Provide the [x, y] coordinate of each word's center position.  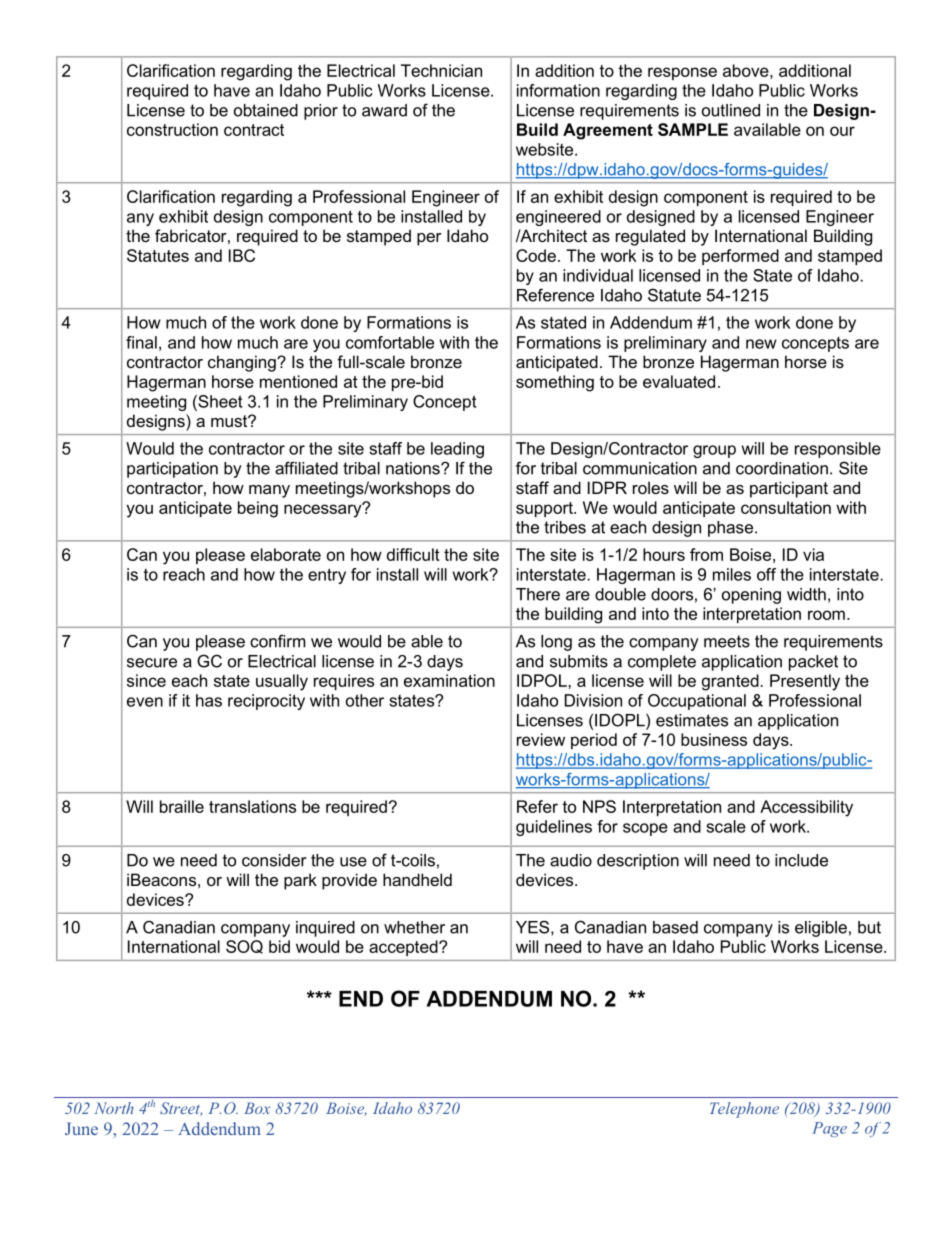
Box [257, 1108]
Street [181, 1109]
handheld [417, 879]
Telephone [744, 1110]
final [141, 342]
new [761, 344]
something [555, 383]
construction [172, 129]
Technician [441, 70]
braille [182, 806]
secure [152, 663]
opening [751, 596]
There [538, 594]
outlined [731, 110]
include [801, 860]
